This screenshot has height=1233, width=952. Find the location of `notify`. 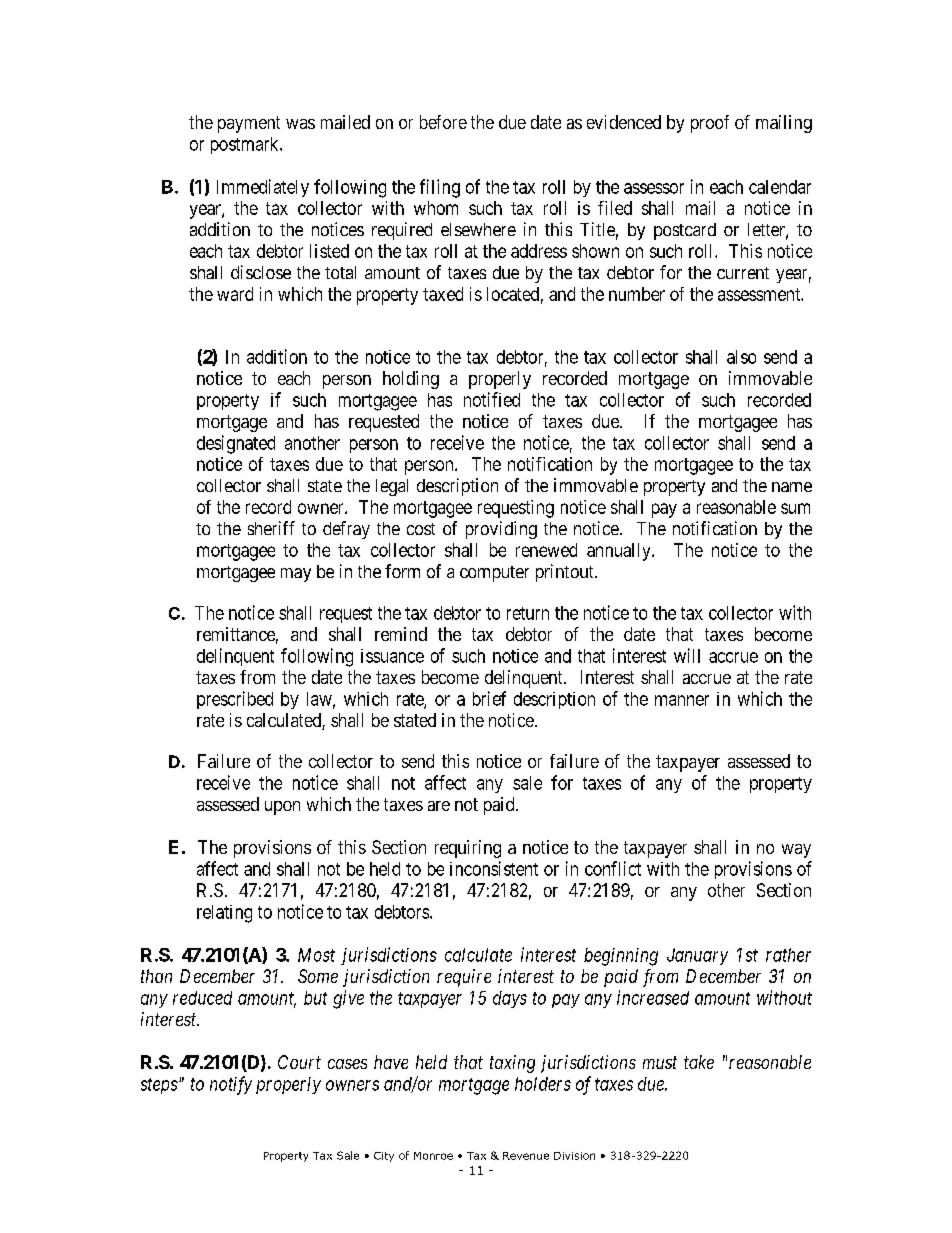

notify is located at coordinates (231, 1085).
